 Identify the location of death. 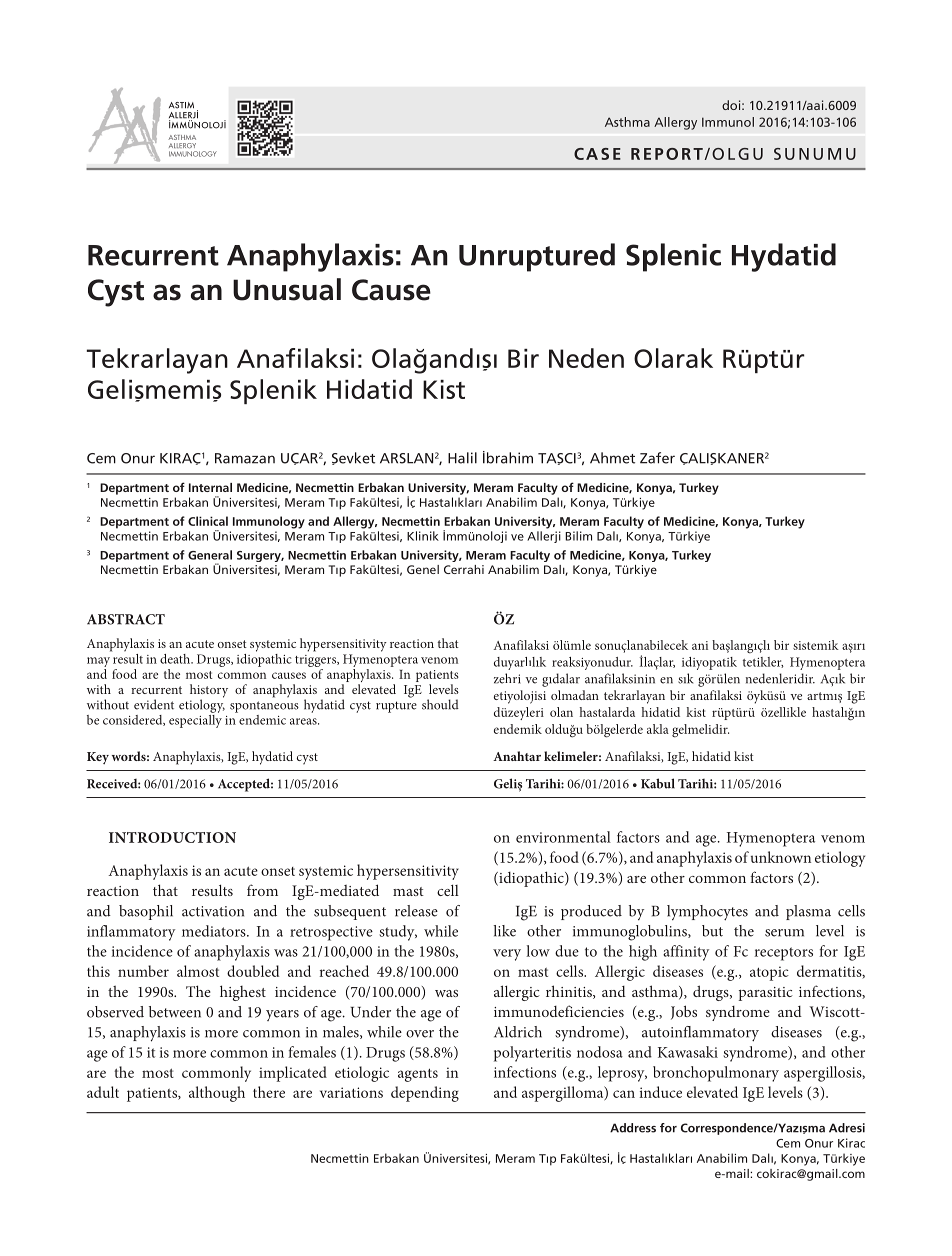
(176, 659).
